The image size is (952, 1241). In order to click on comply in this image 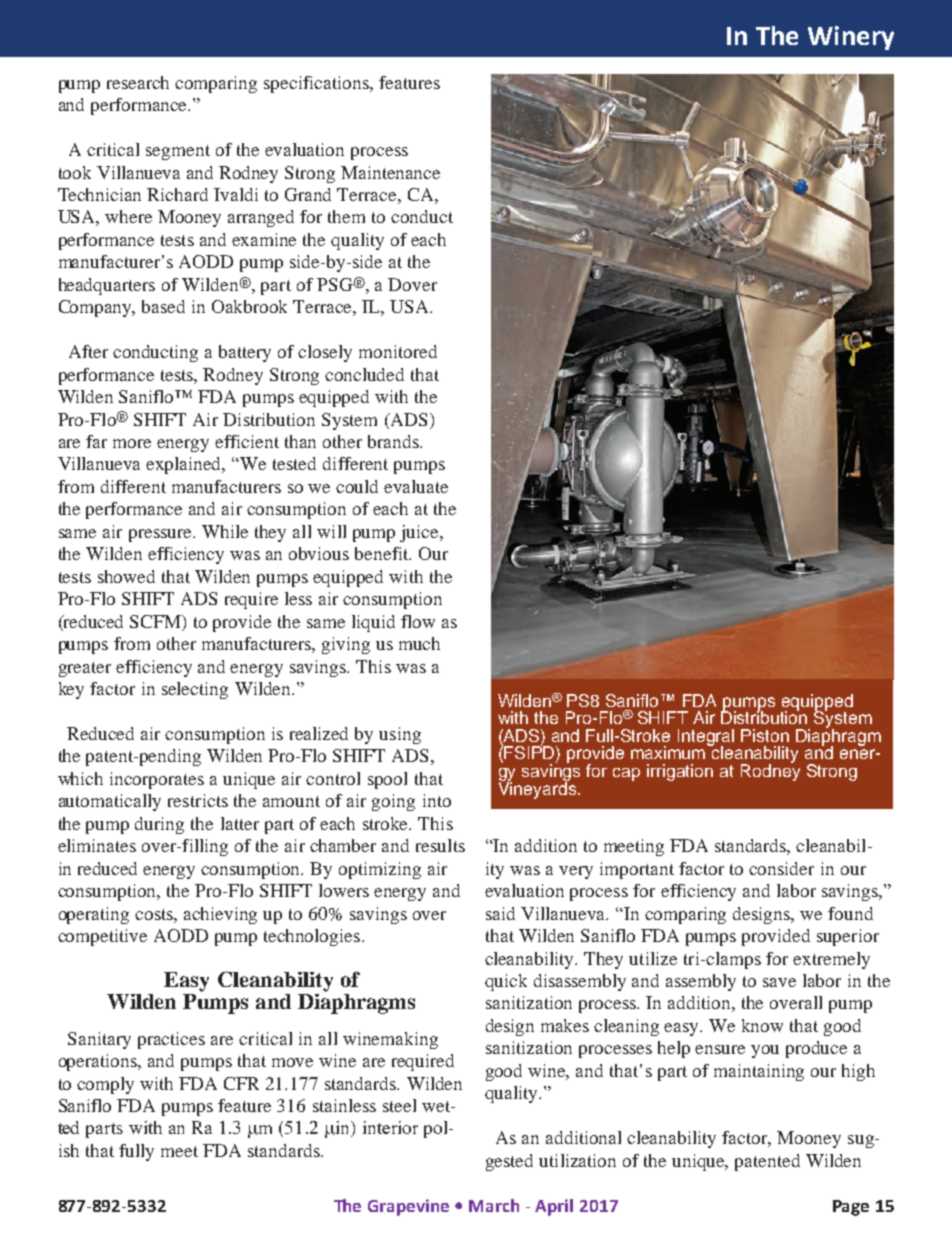, I will do `click(105, 1085)`.
